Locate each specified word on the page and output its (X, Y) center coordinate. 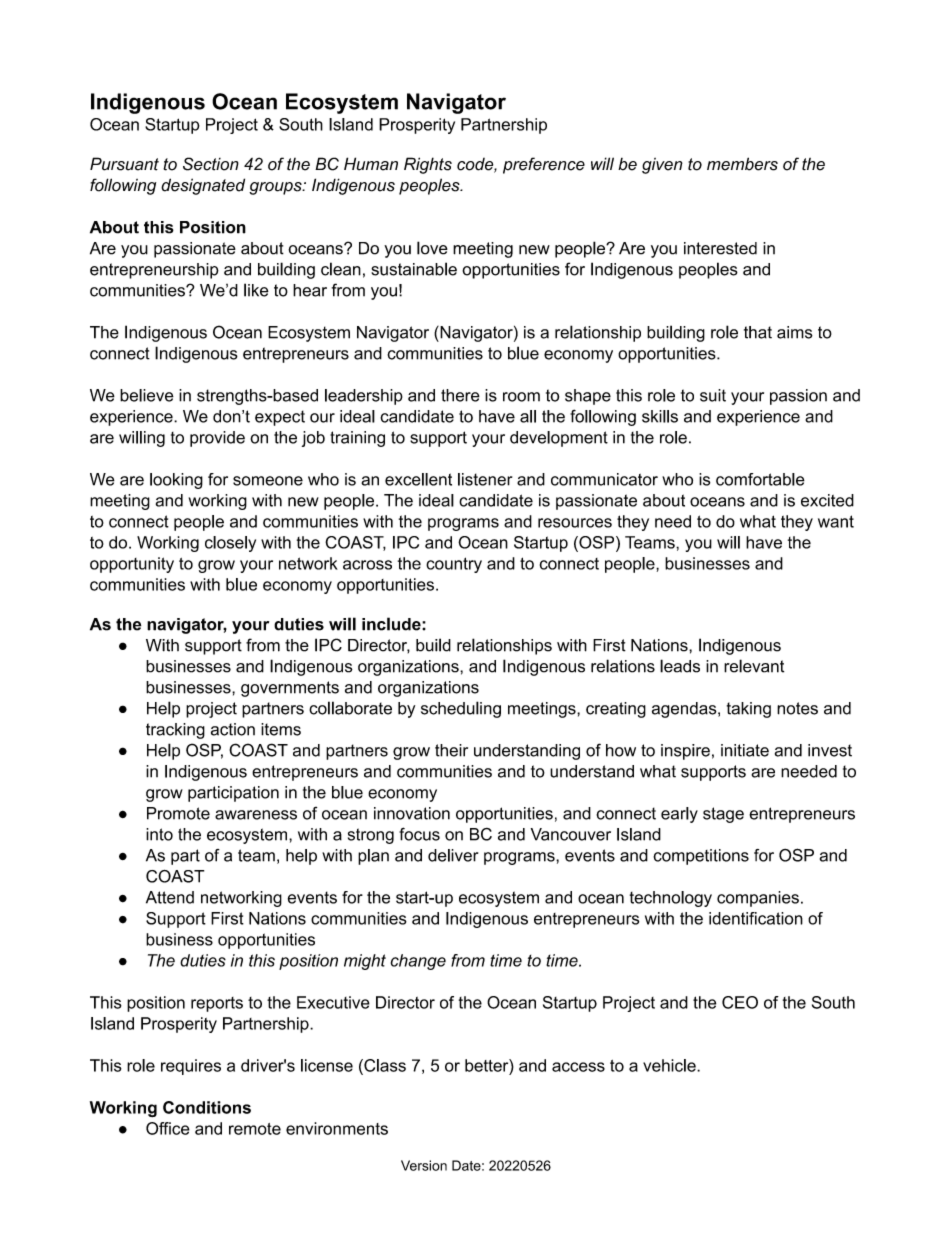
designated (203, 186)
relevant (754, 666)
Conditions (207, 1107)
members (742, 164)
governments (290, 689)
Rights (428, 165)
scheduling (461, 709)
